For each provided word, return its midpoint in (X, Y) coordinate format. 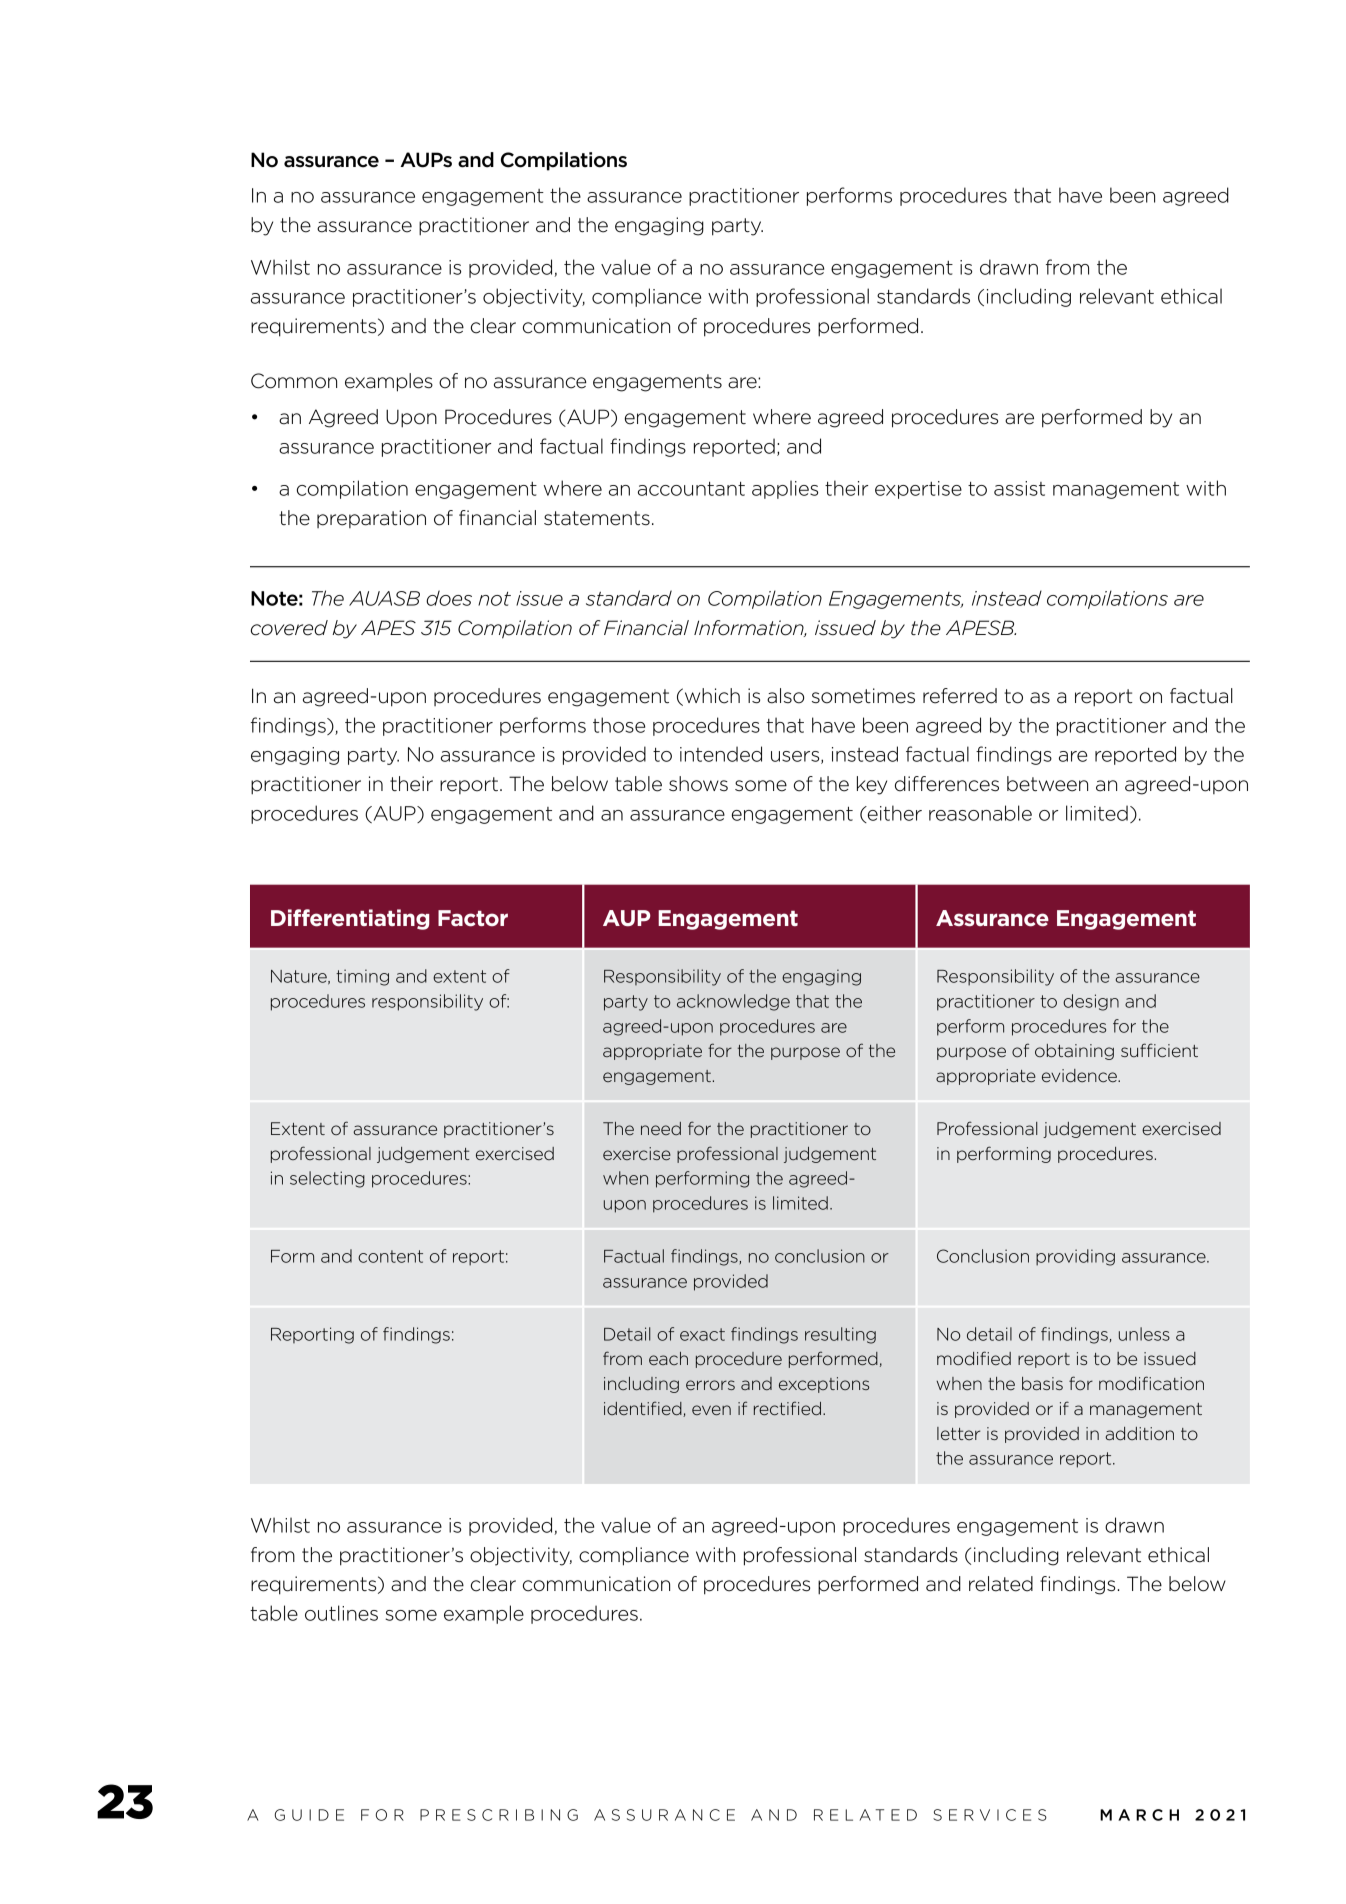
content (390, 1256)
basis (1042, 1383)
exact (702, 1334)
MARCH (1139, 1815)
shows (698, 784)
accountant (691, 489)
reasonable (980, 813)
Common (294, 381)
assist (1019, 488)
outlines (341, 1613)
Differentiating (350, 919)
